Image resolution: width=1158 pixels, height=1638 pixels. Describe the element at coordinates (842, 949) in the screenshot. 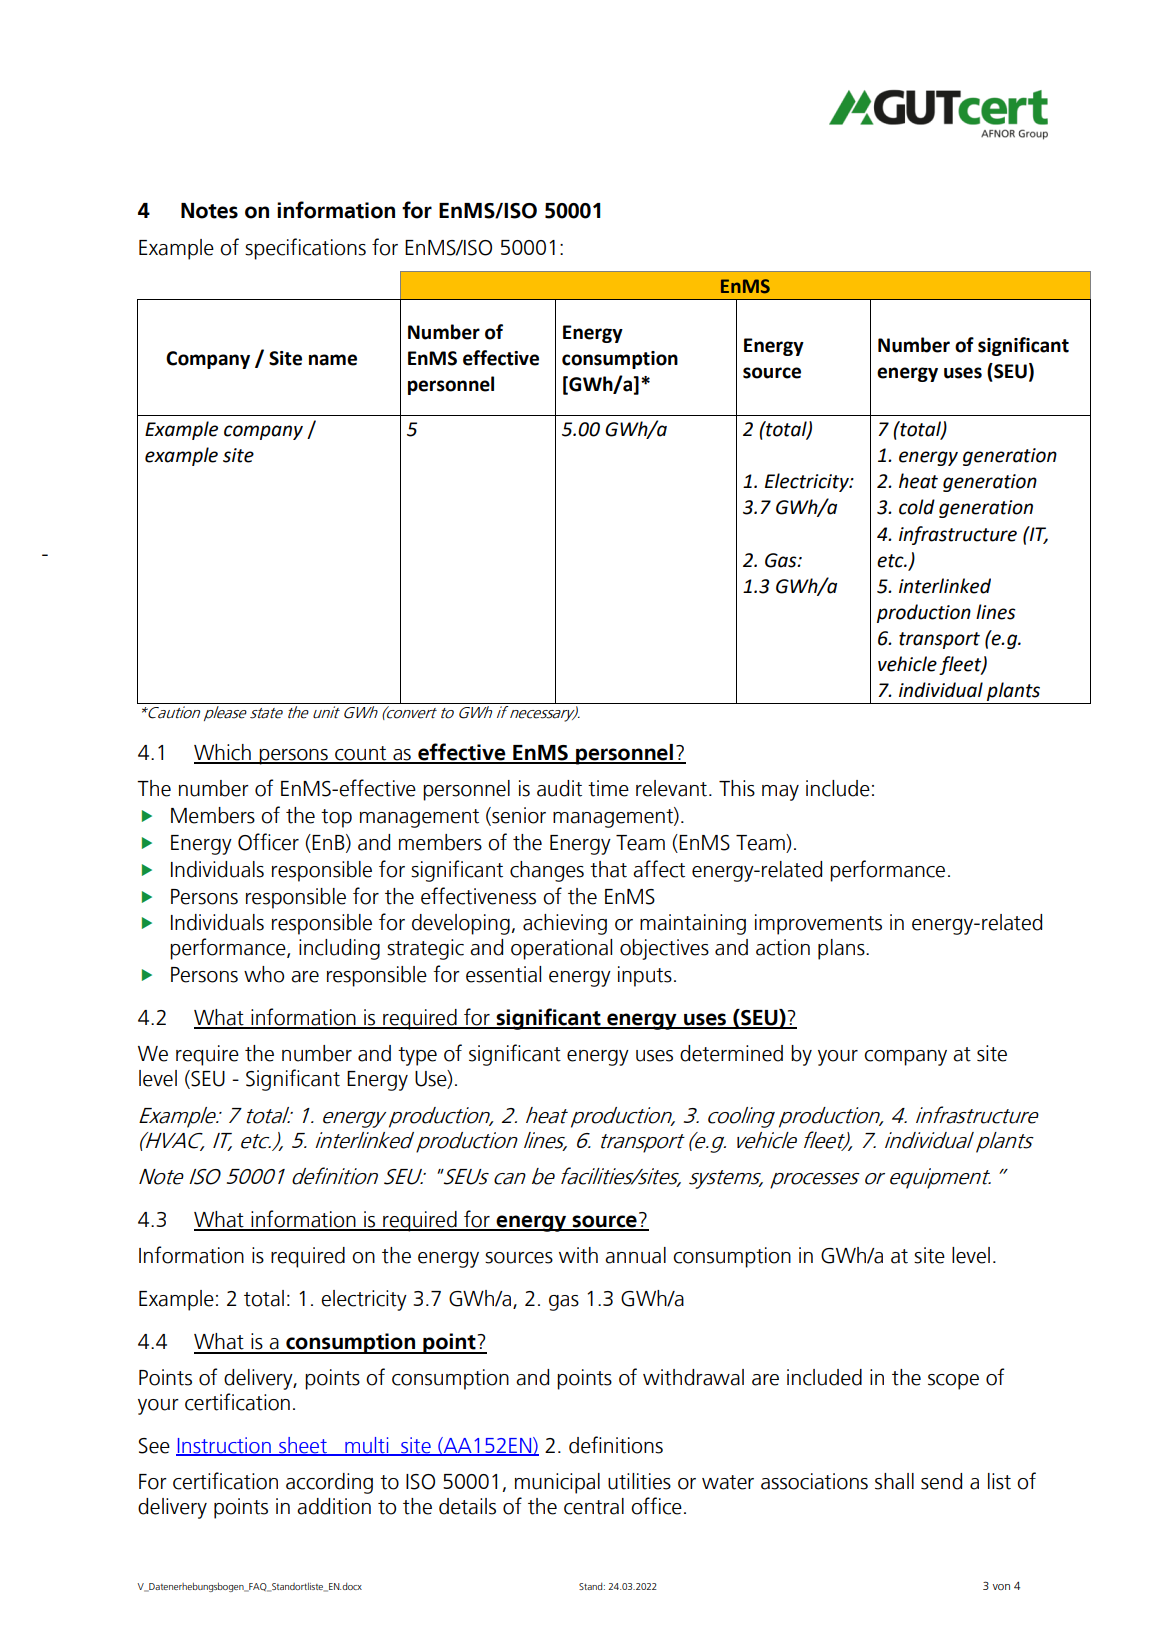

I see `plans` at that location.
